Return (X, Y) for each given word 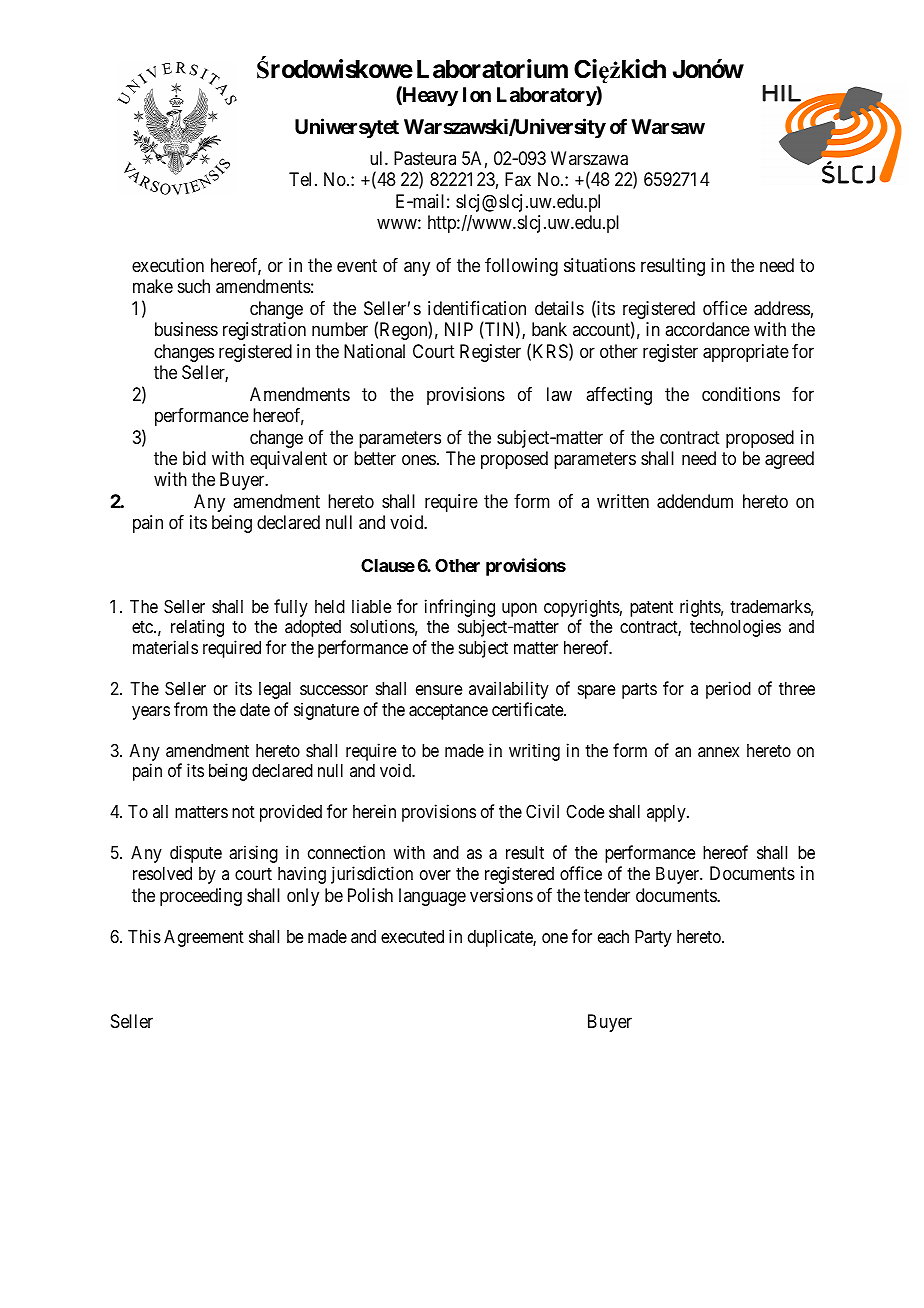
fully (291, 608)
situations (599, 265)
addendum (695, 501)
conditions (741, 394)
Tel (302, 179)
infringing (460, 609)
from (190, 709)
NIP (459, 329)
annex (718, 752)
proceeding (201, 897)
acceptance (448, 712)
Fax (518, 179)
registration (264, 331)
